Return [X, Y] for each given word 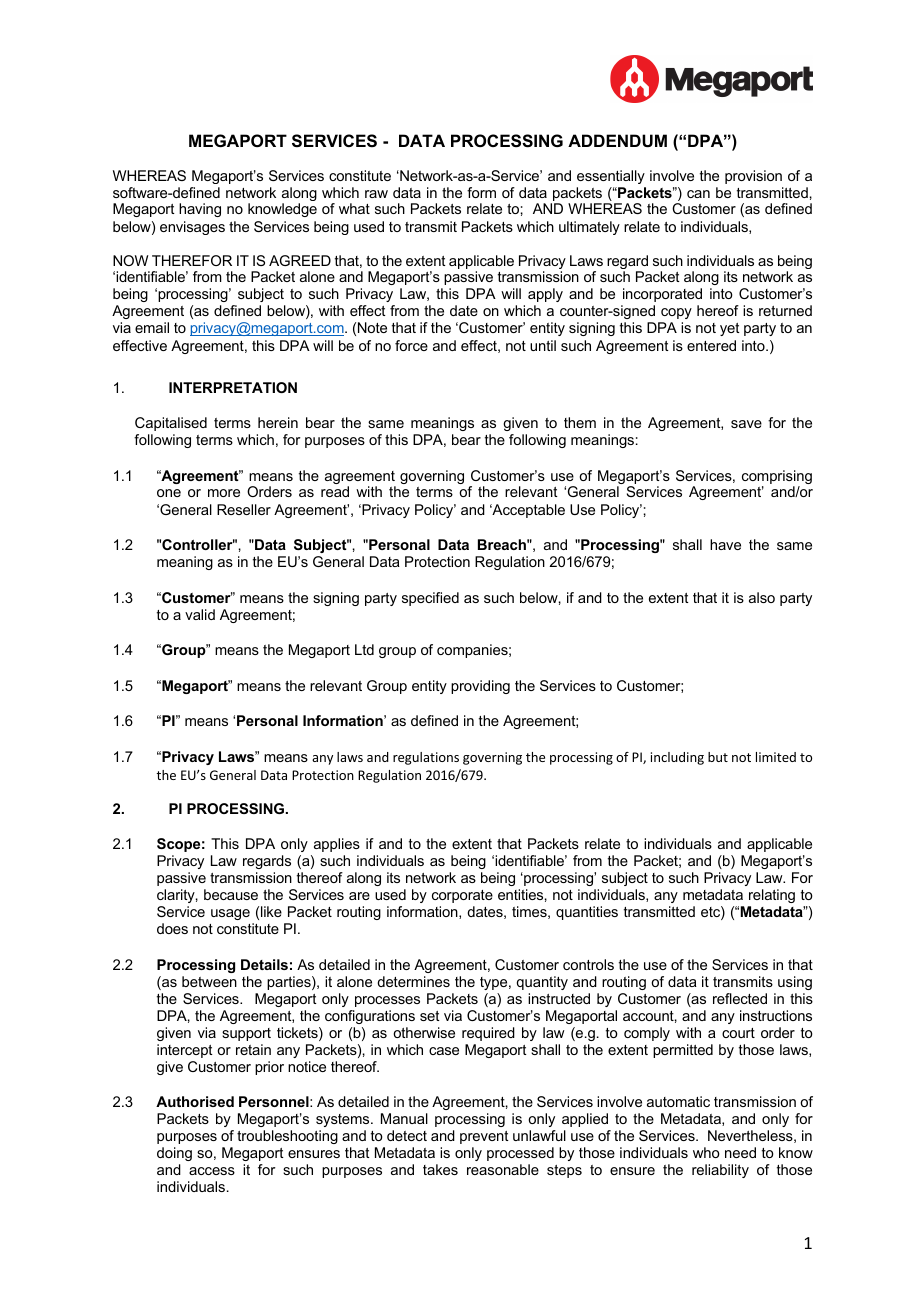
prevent [484, 1137]
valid [200, 614]
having [200, 210]
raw [376, 194]
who [706, 1152]
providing [480, 687]
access [212, 1171]
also [762, 597]
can [698, 194]
